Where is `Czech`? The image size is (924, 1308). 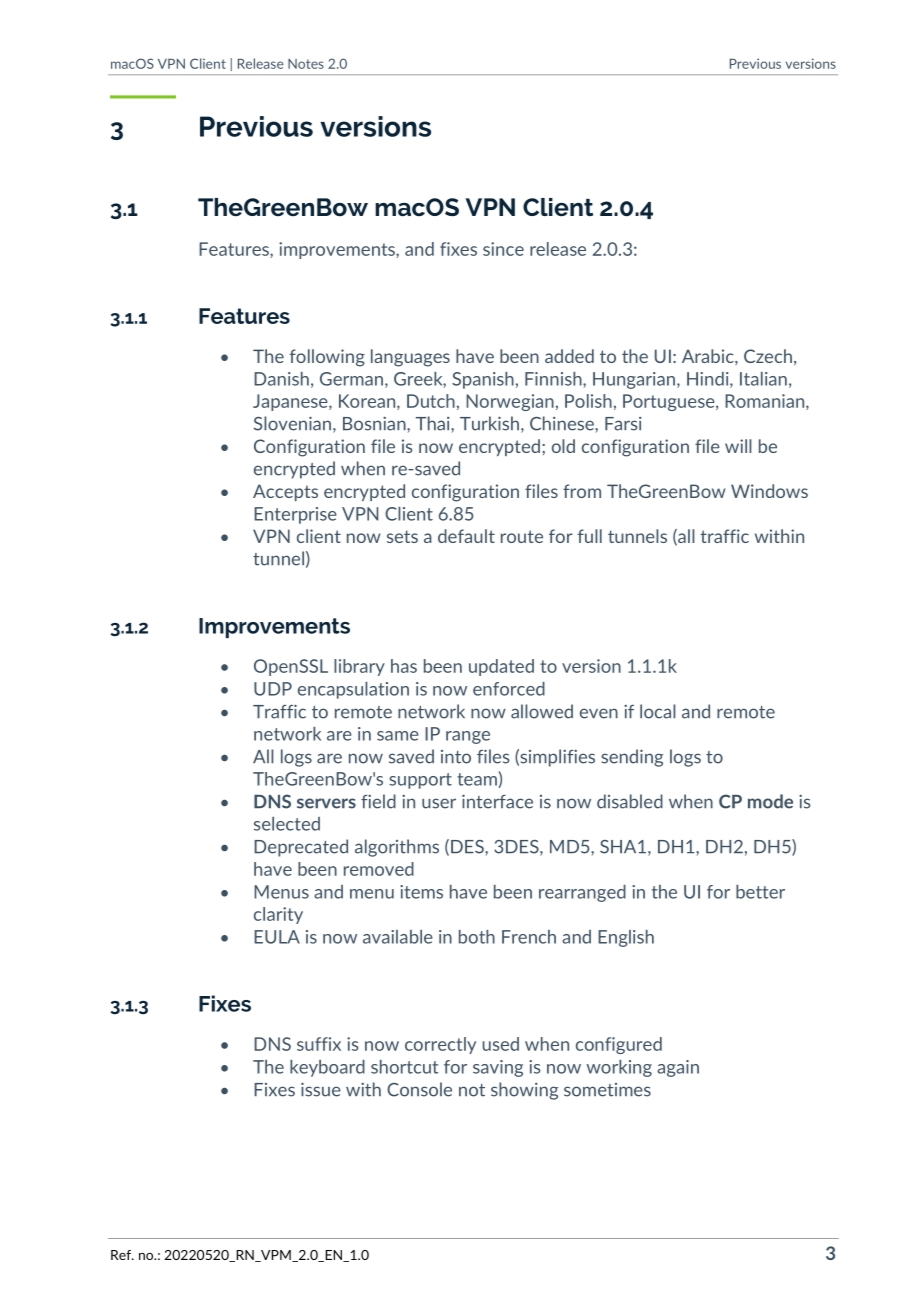
Czech is located at coordinates (768, 356).
